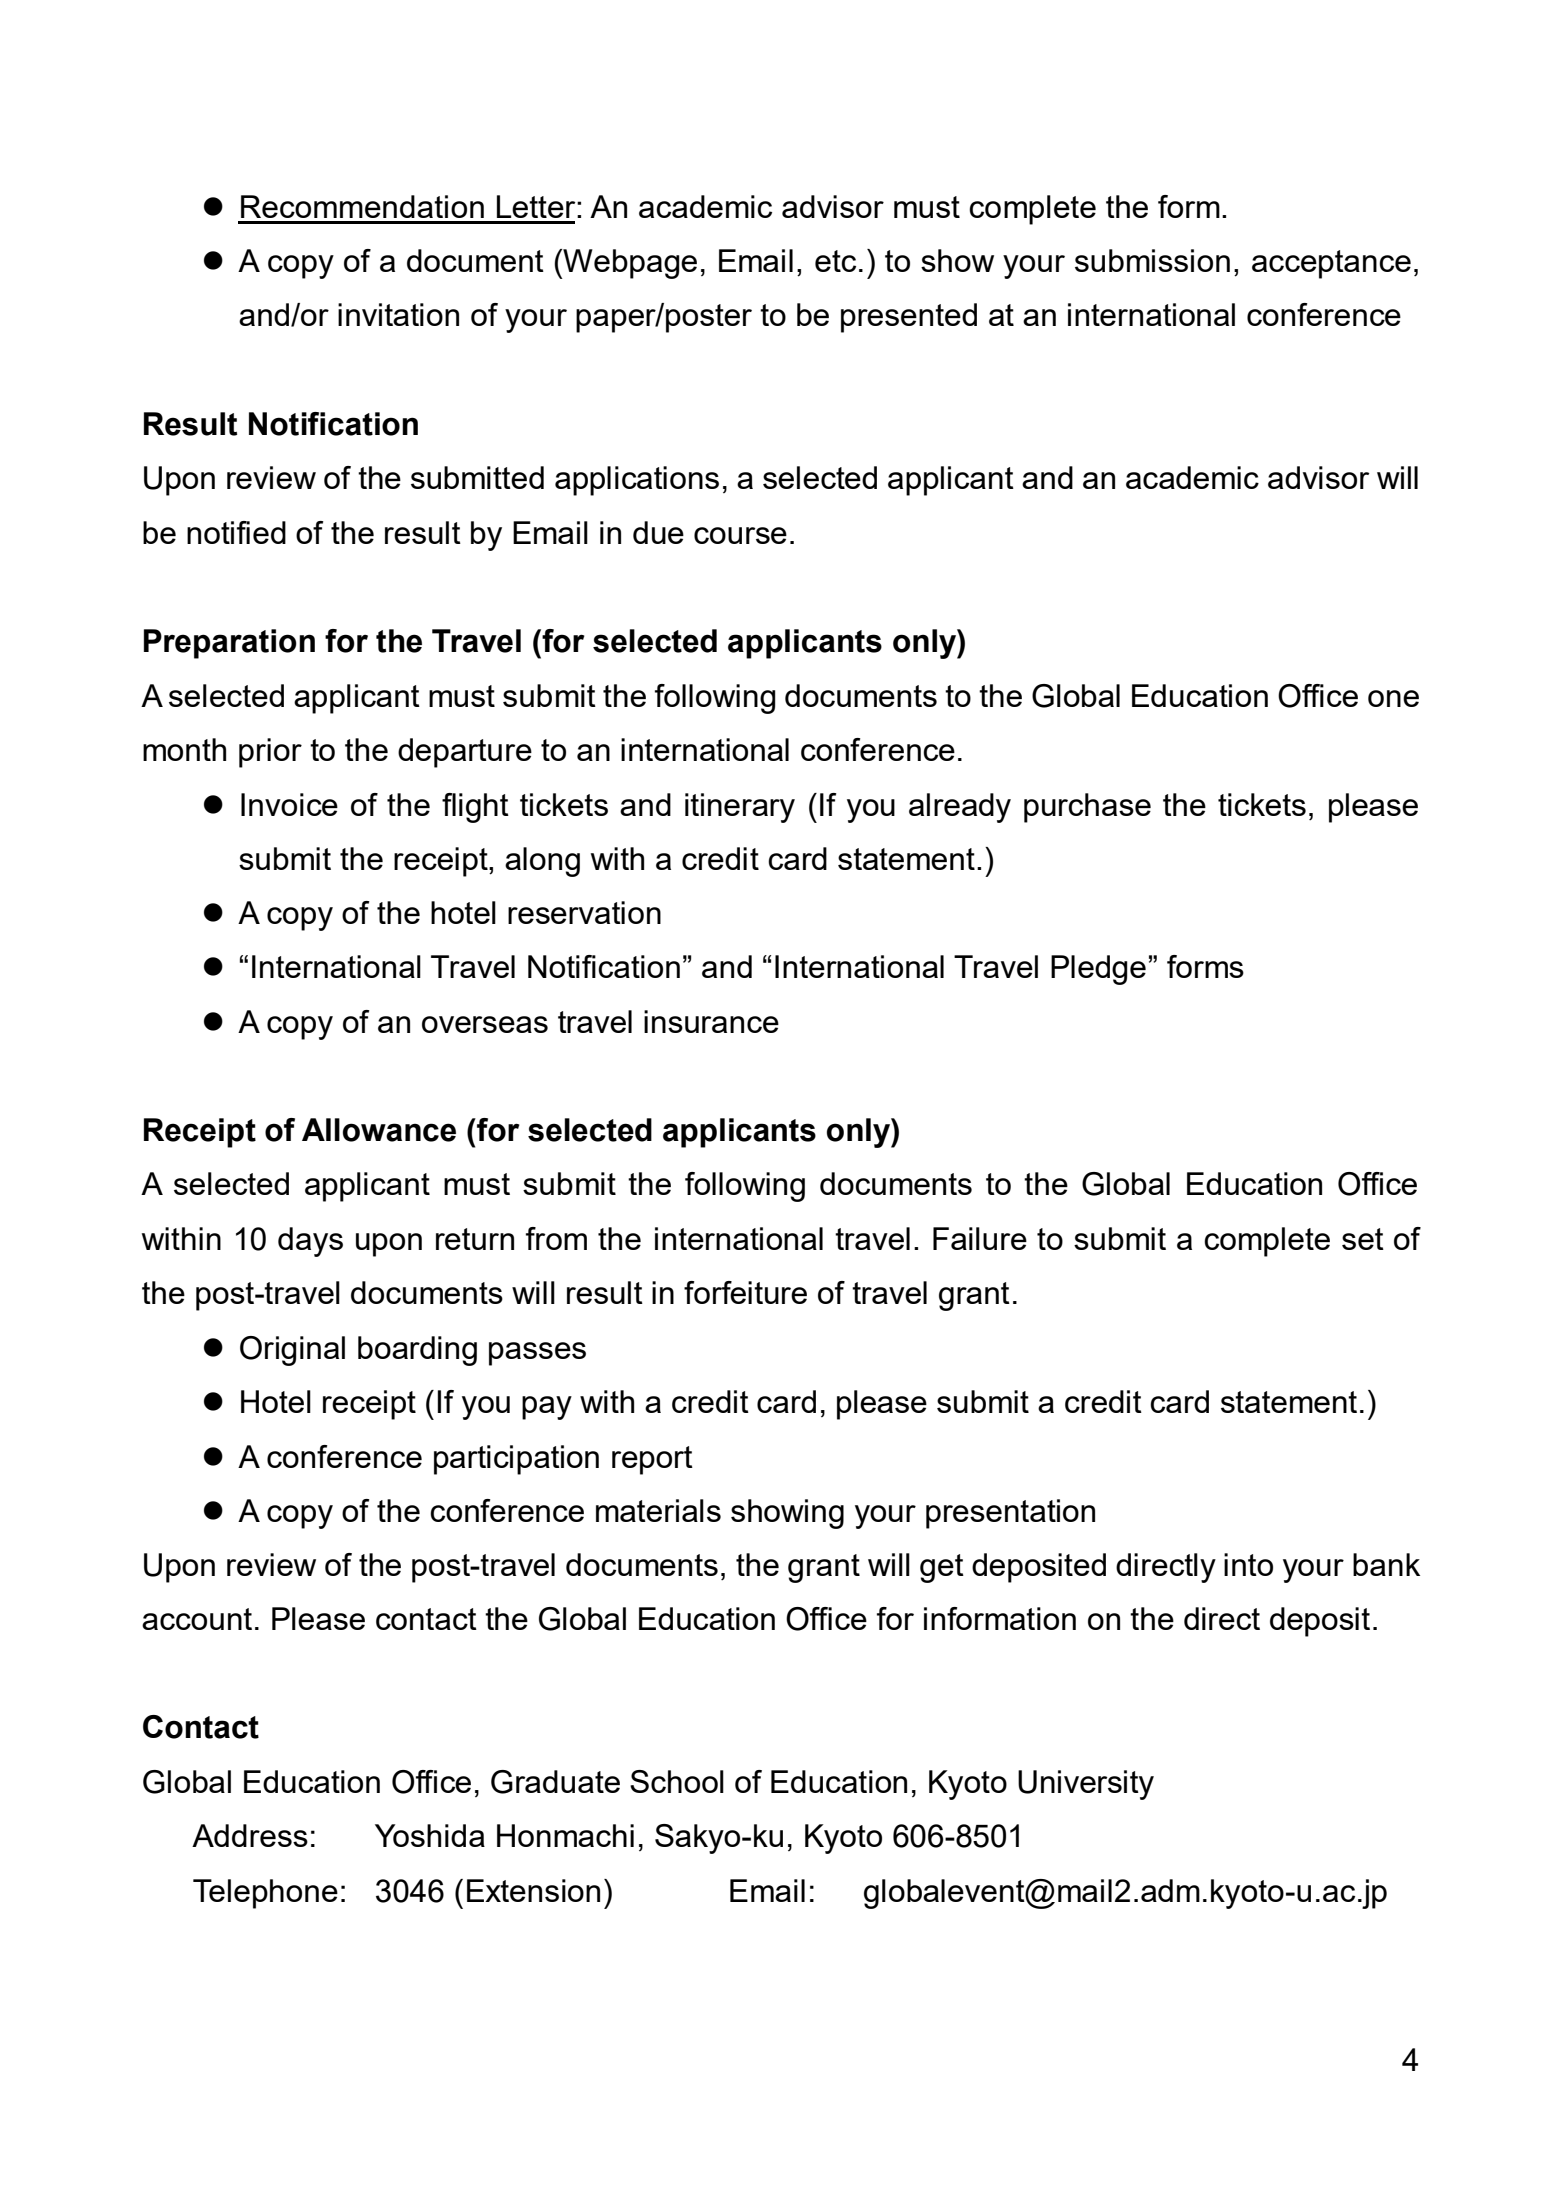 The width and height of the screenshot is (1561, 2209). Describe the element at coordinates (270, 753) in the screenshot. I see `prior` at that location.
